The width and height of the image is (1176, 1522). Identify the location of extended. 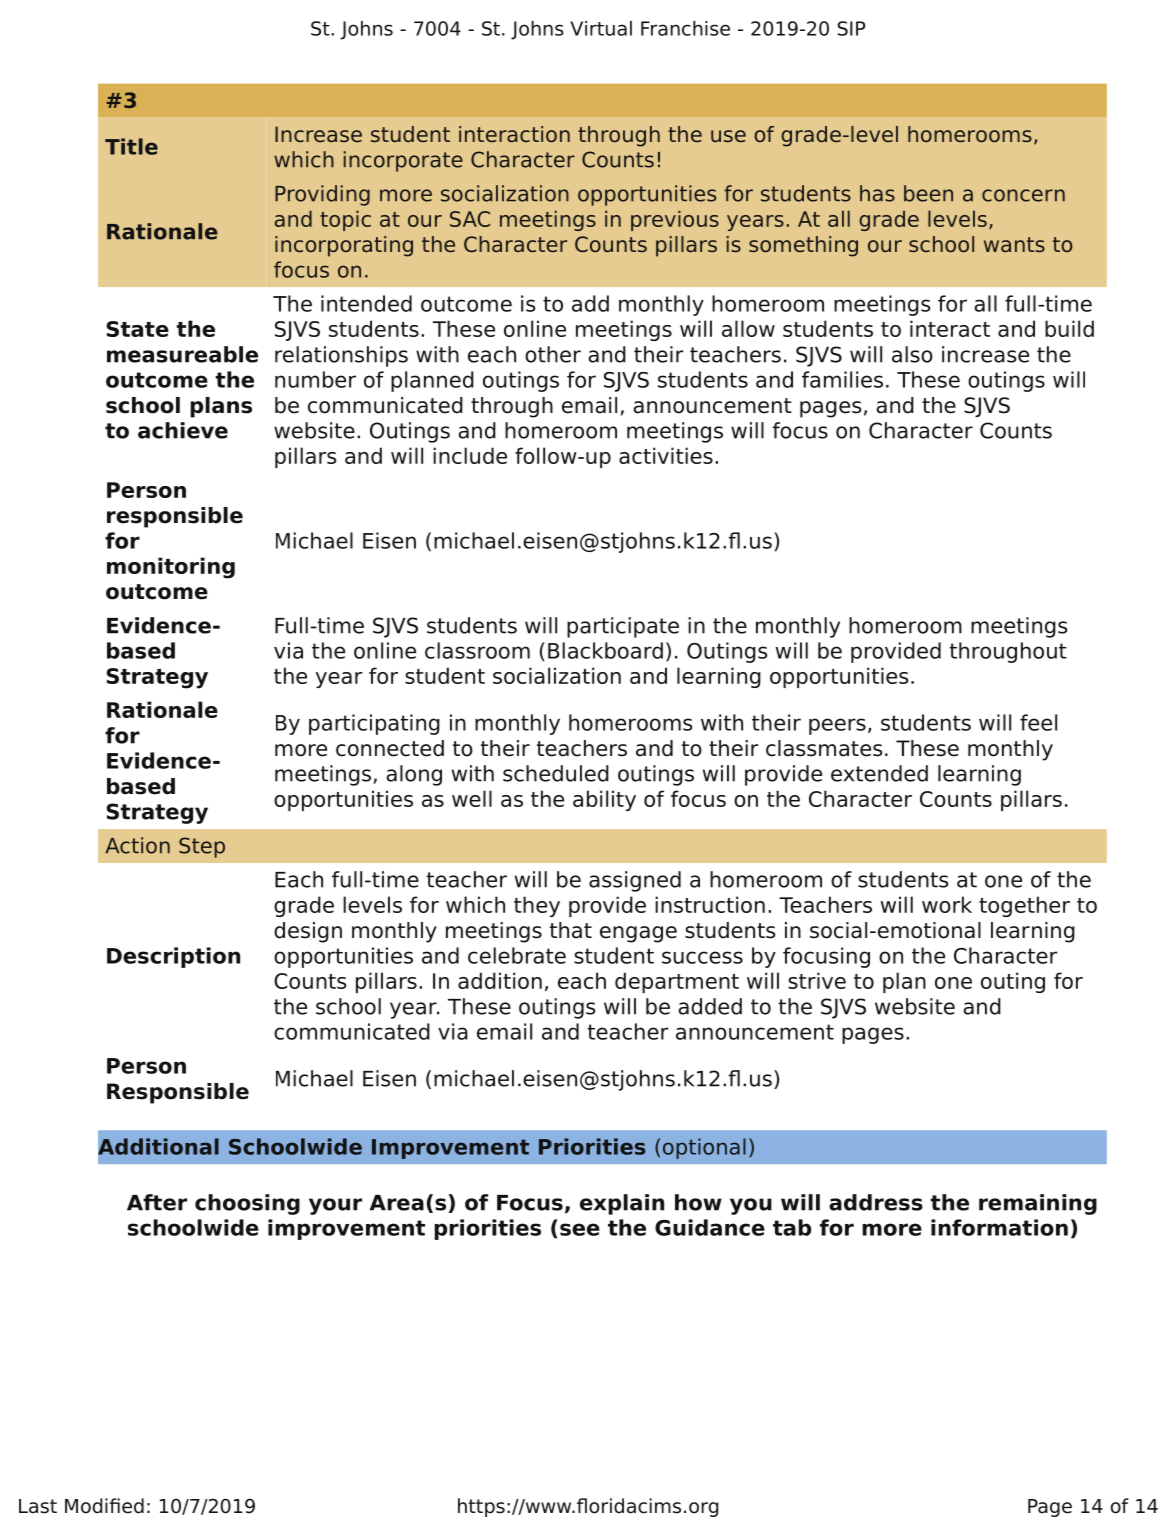
(879, 773).
